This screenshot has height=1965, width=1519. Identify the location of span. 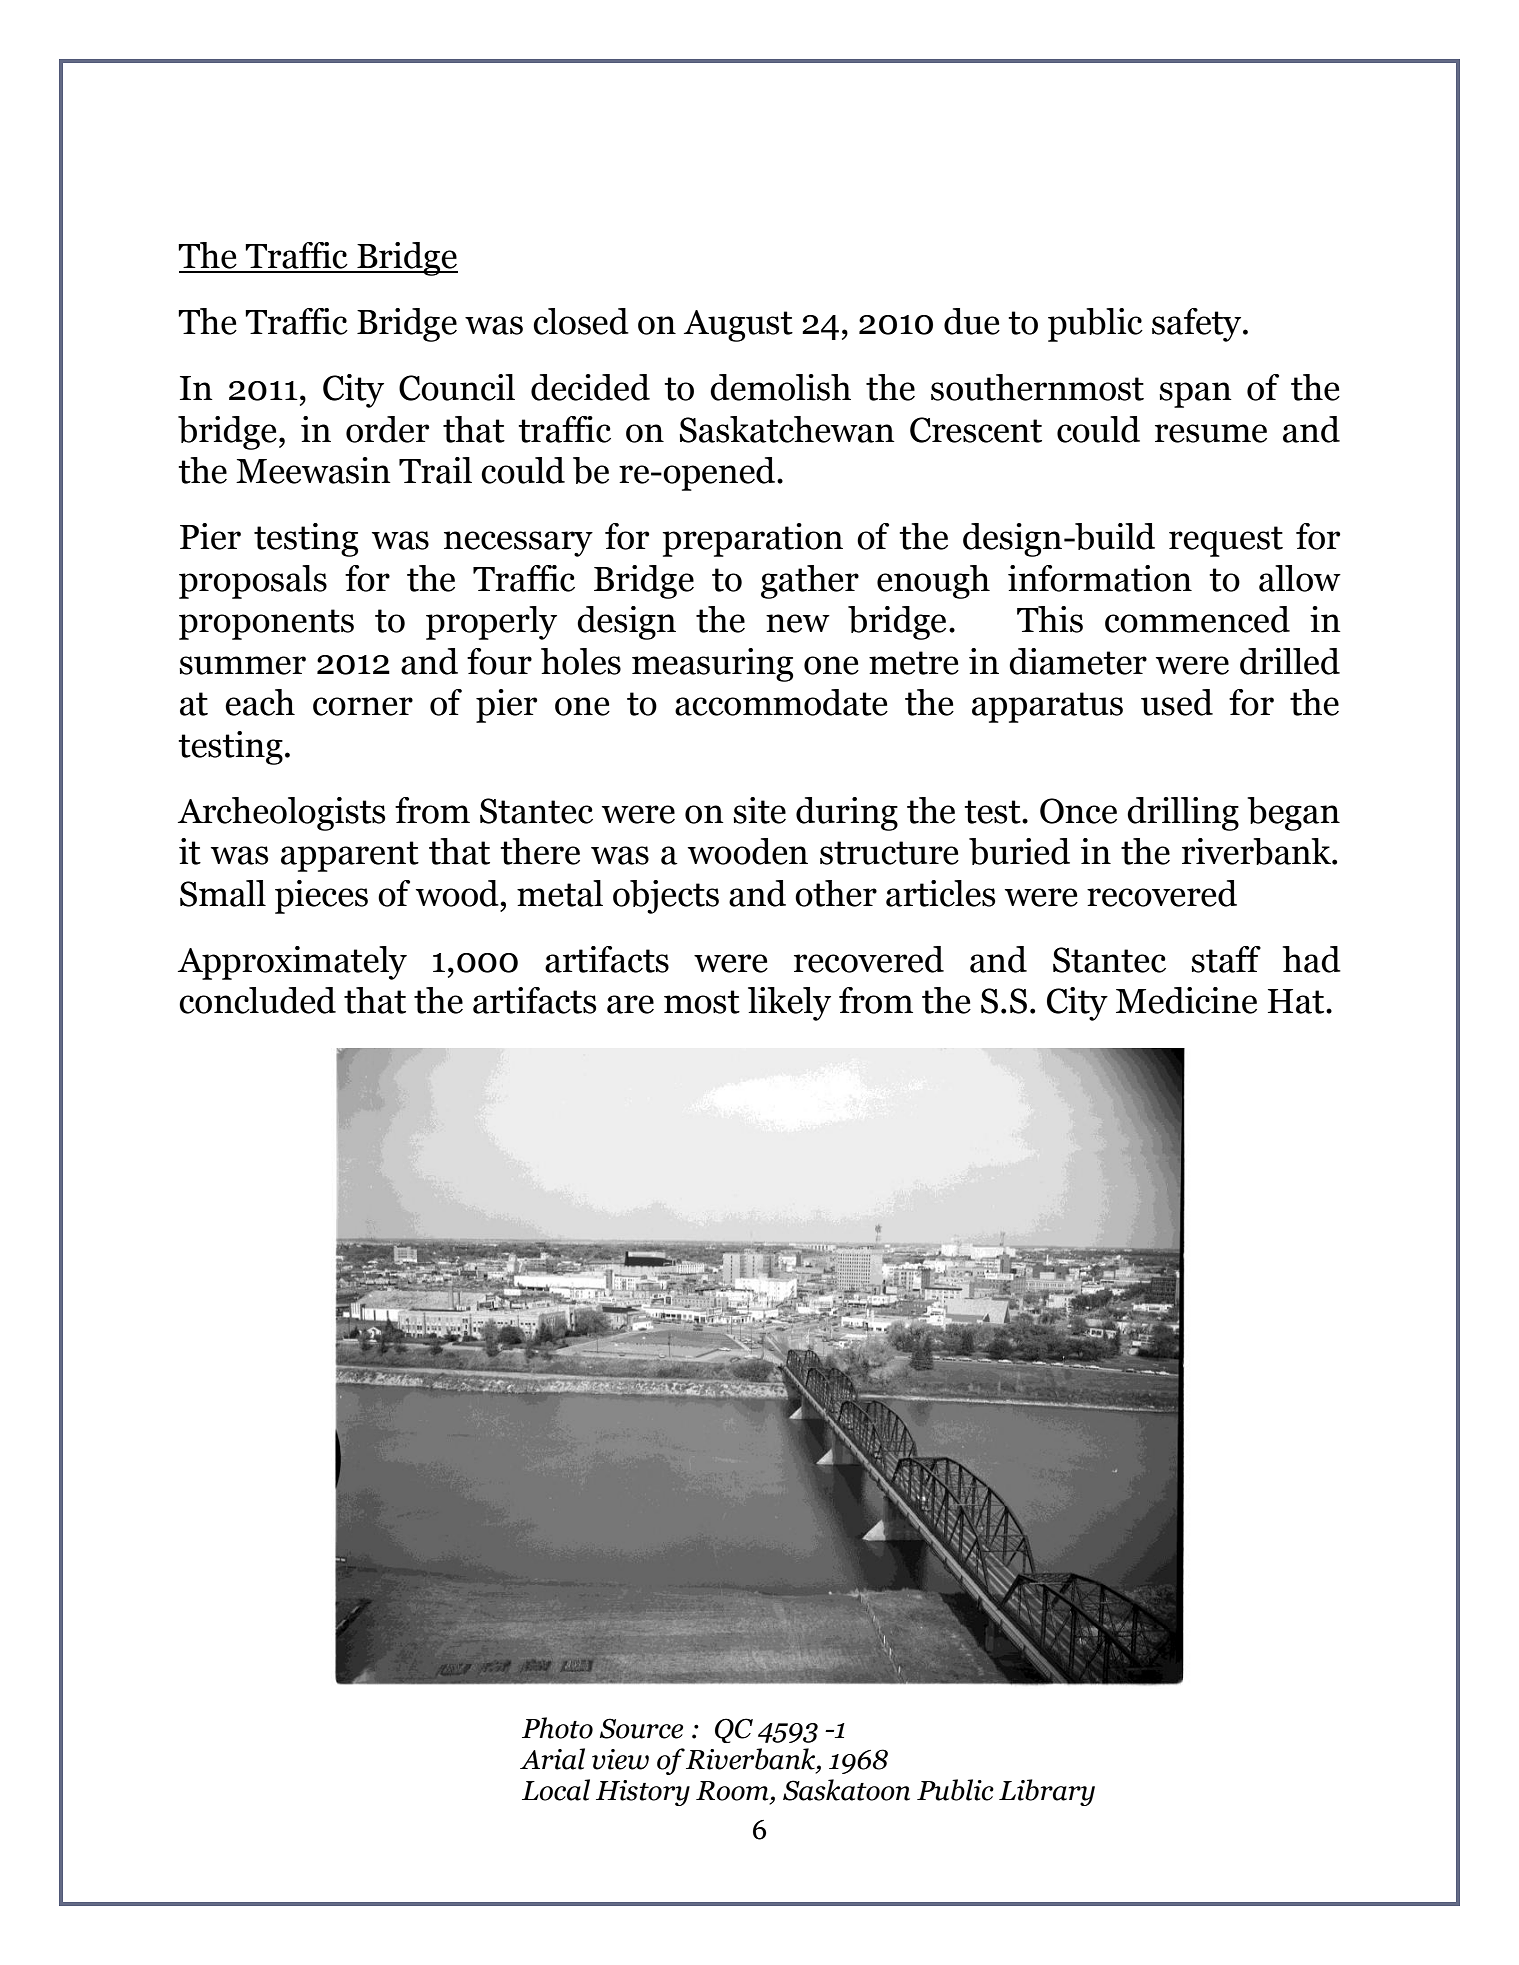
(1195, 395).
